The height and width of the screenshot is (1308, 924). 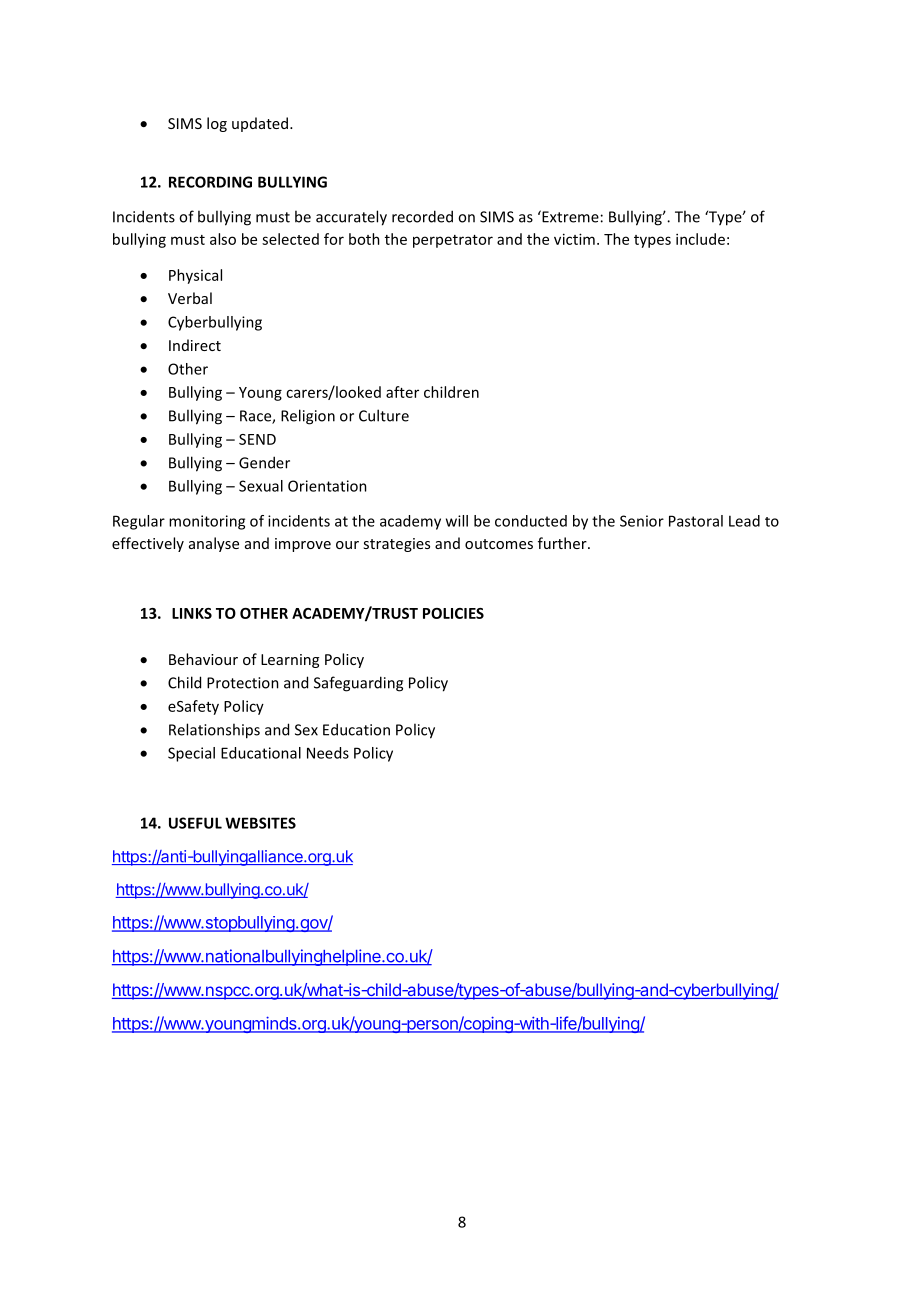 I want to click on Pastoral, so click(x=696, y=521).
